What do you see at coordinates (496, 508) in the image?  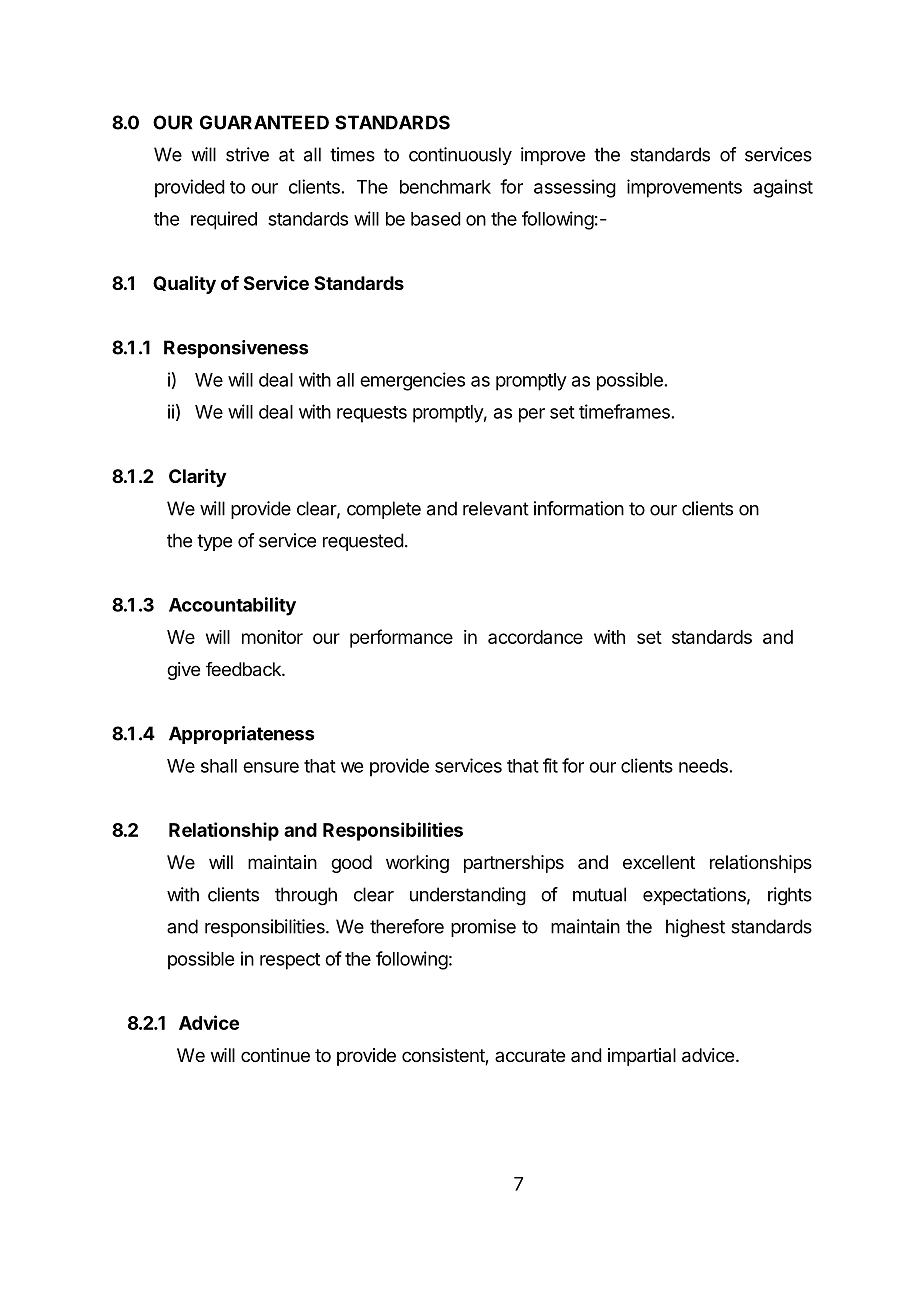 I see `relevant` at bounding box center [496, 508].
